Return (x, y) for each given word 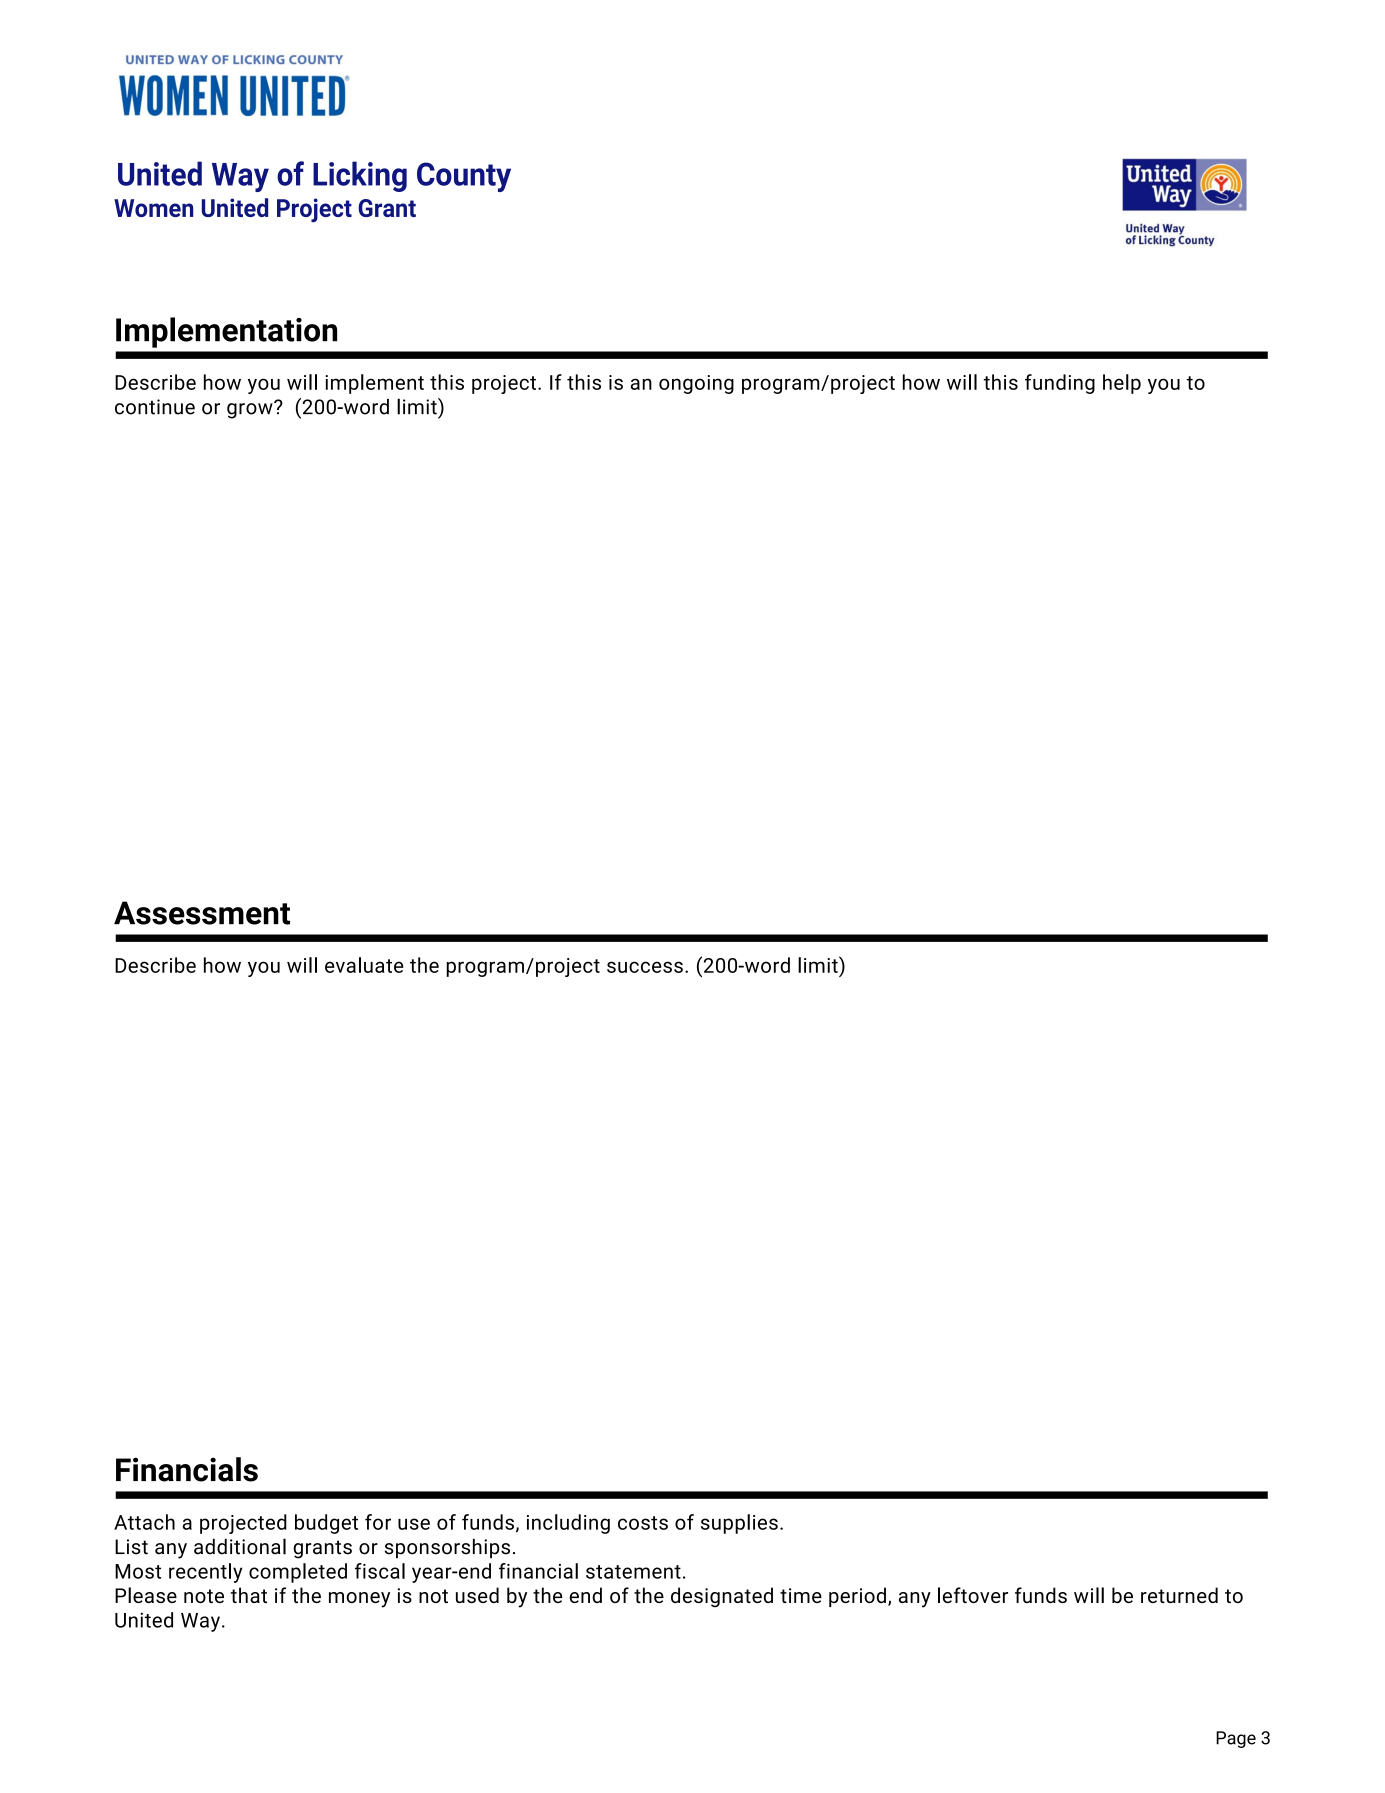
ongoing (696, 384)
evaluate (364, 965)
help (1122, 384)
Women (153, 208)
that (249, 1595)
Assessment (202, 913)
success (645, 967)
